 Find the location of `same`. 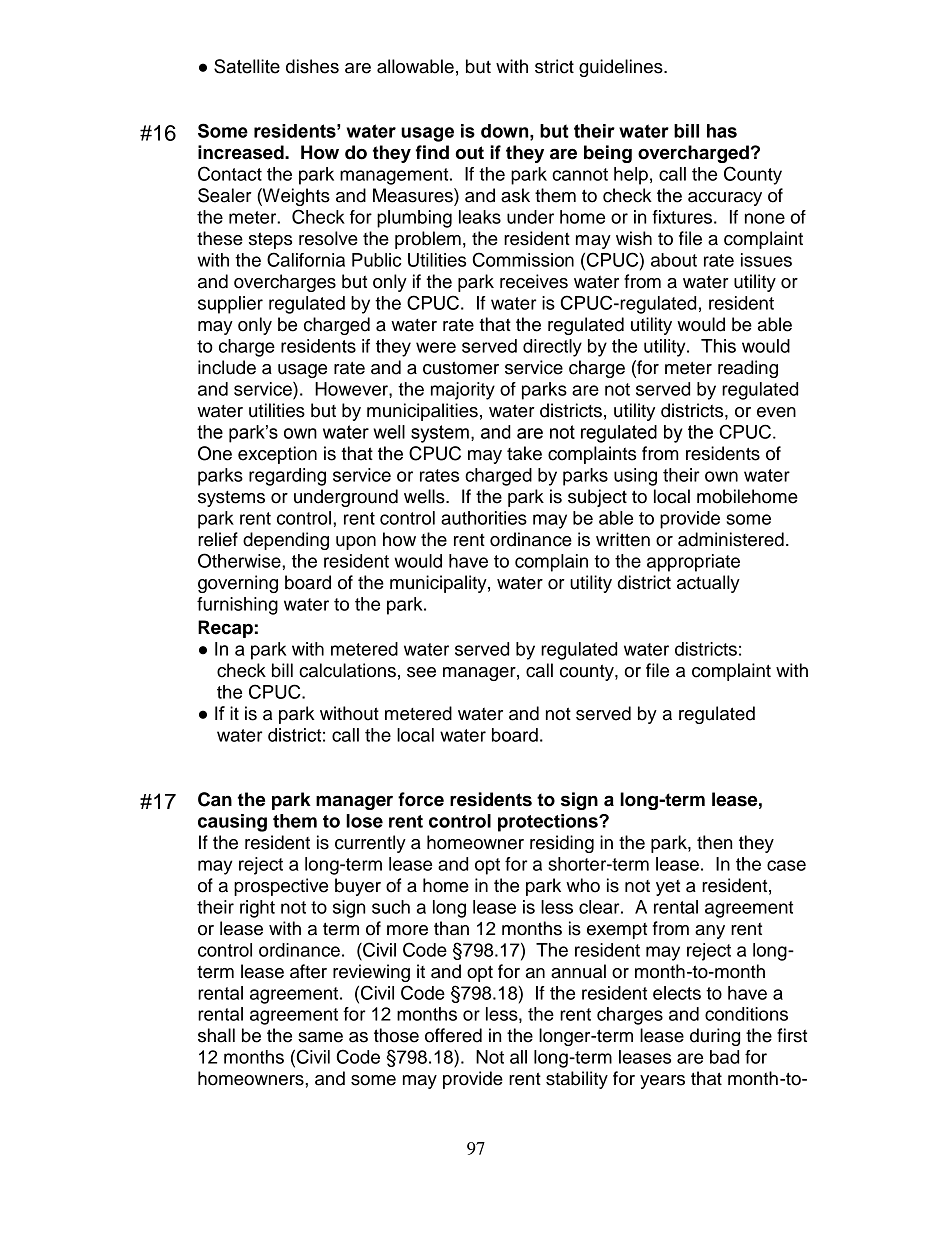

same is located at coordinates (320, 1037).
